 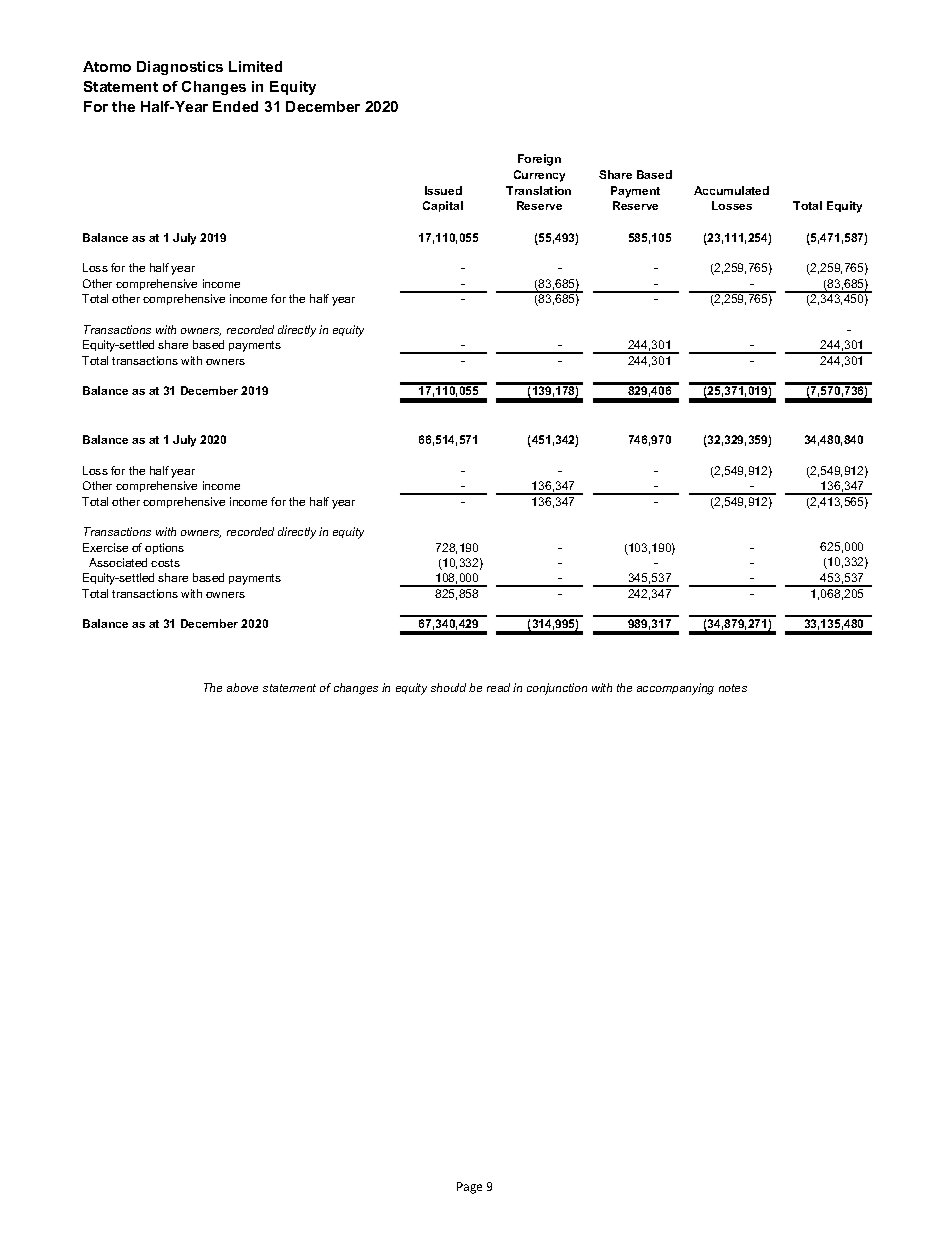 What do you see at coordinates (469, 1188) in the image?
I see `Page` at bounding box center [469, 1188].
